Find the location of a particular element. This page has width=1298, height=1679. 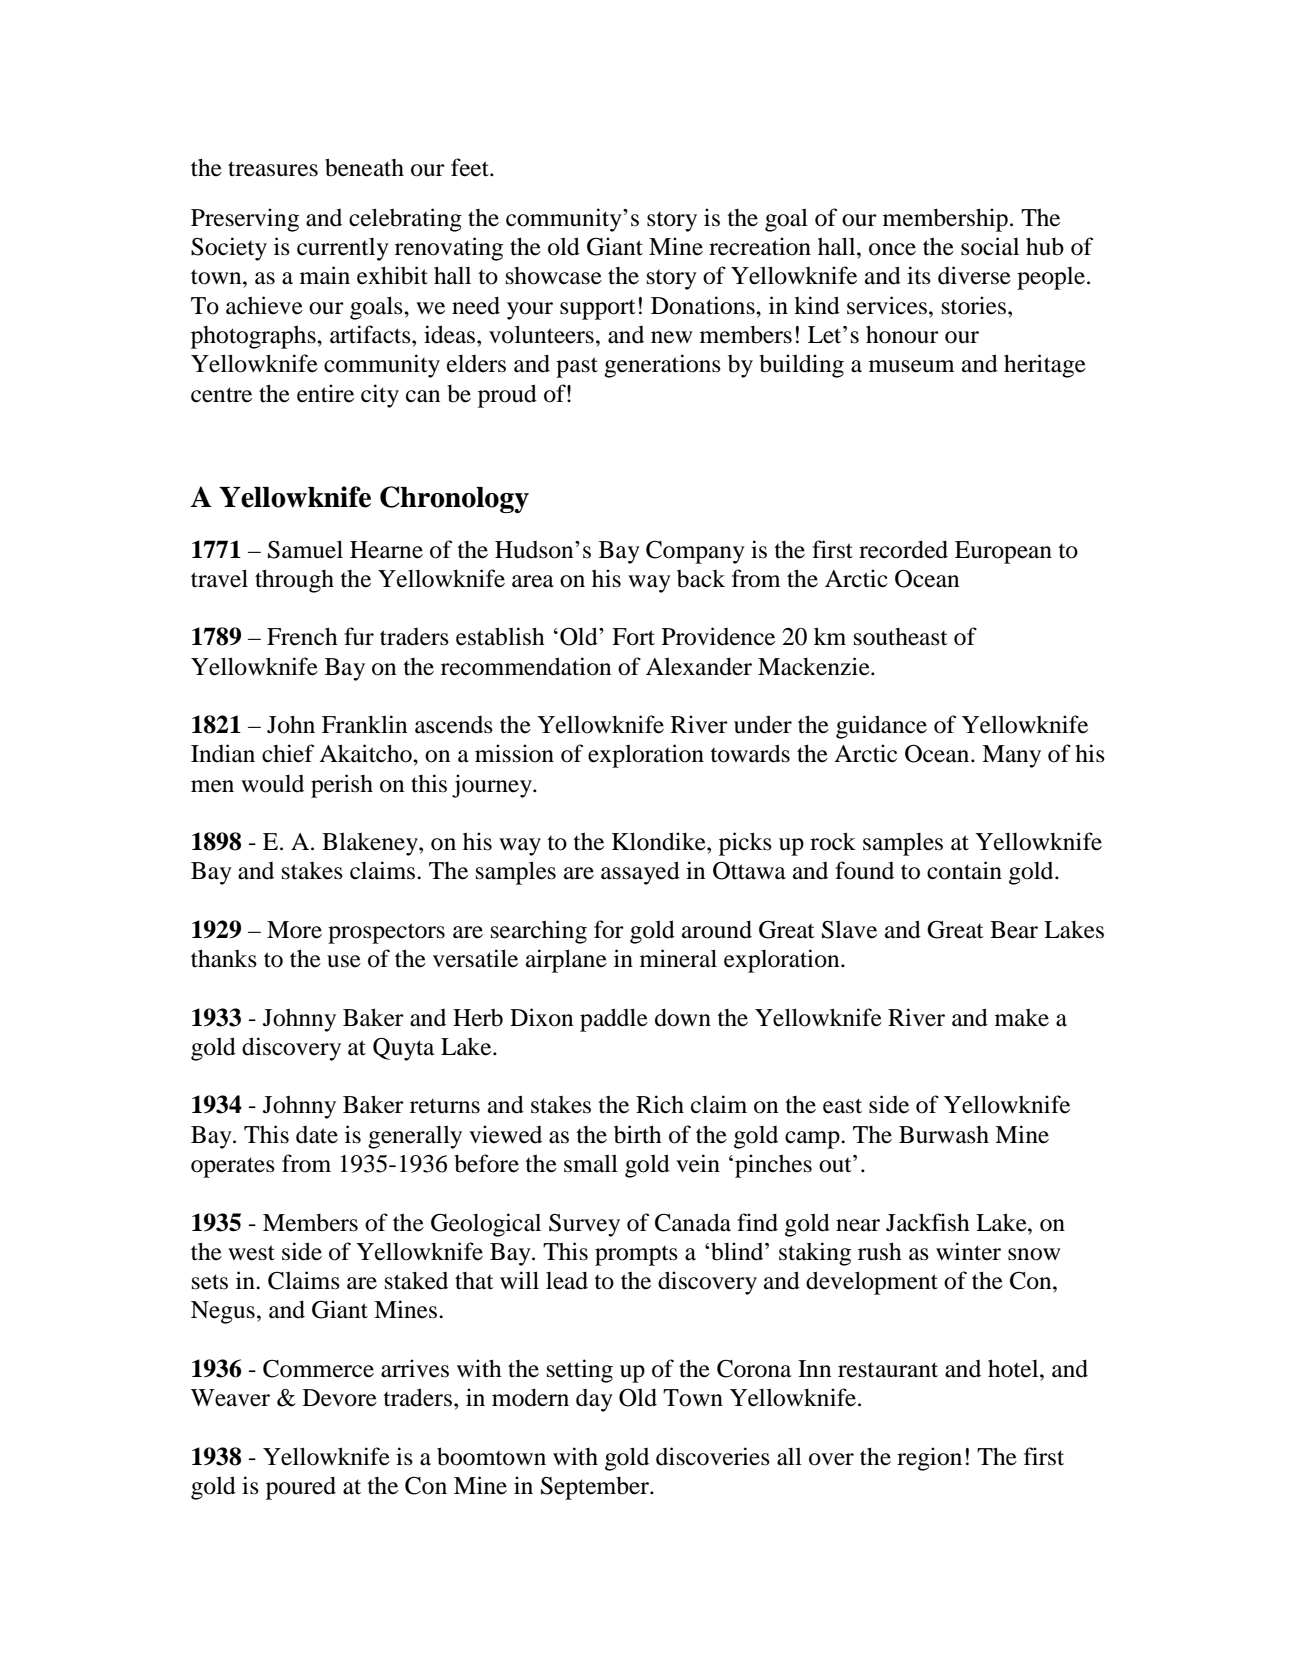

Survey is located at coordinates (584, 1225).
